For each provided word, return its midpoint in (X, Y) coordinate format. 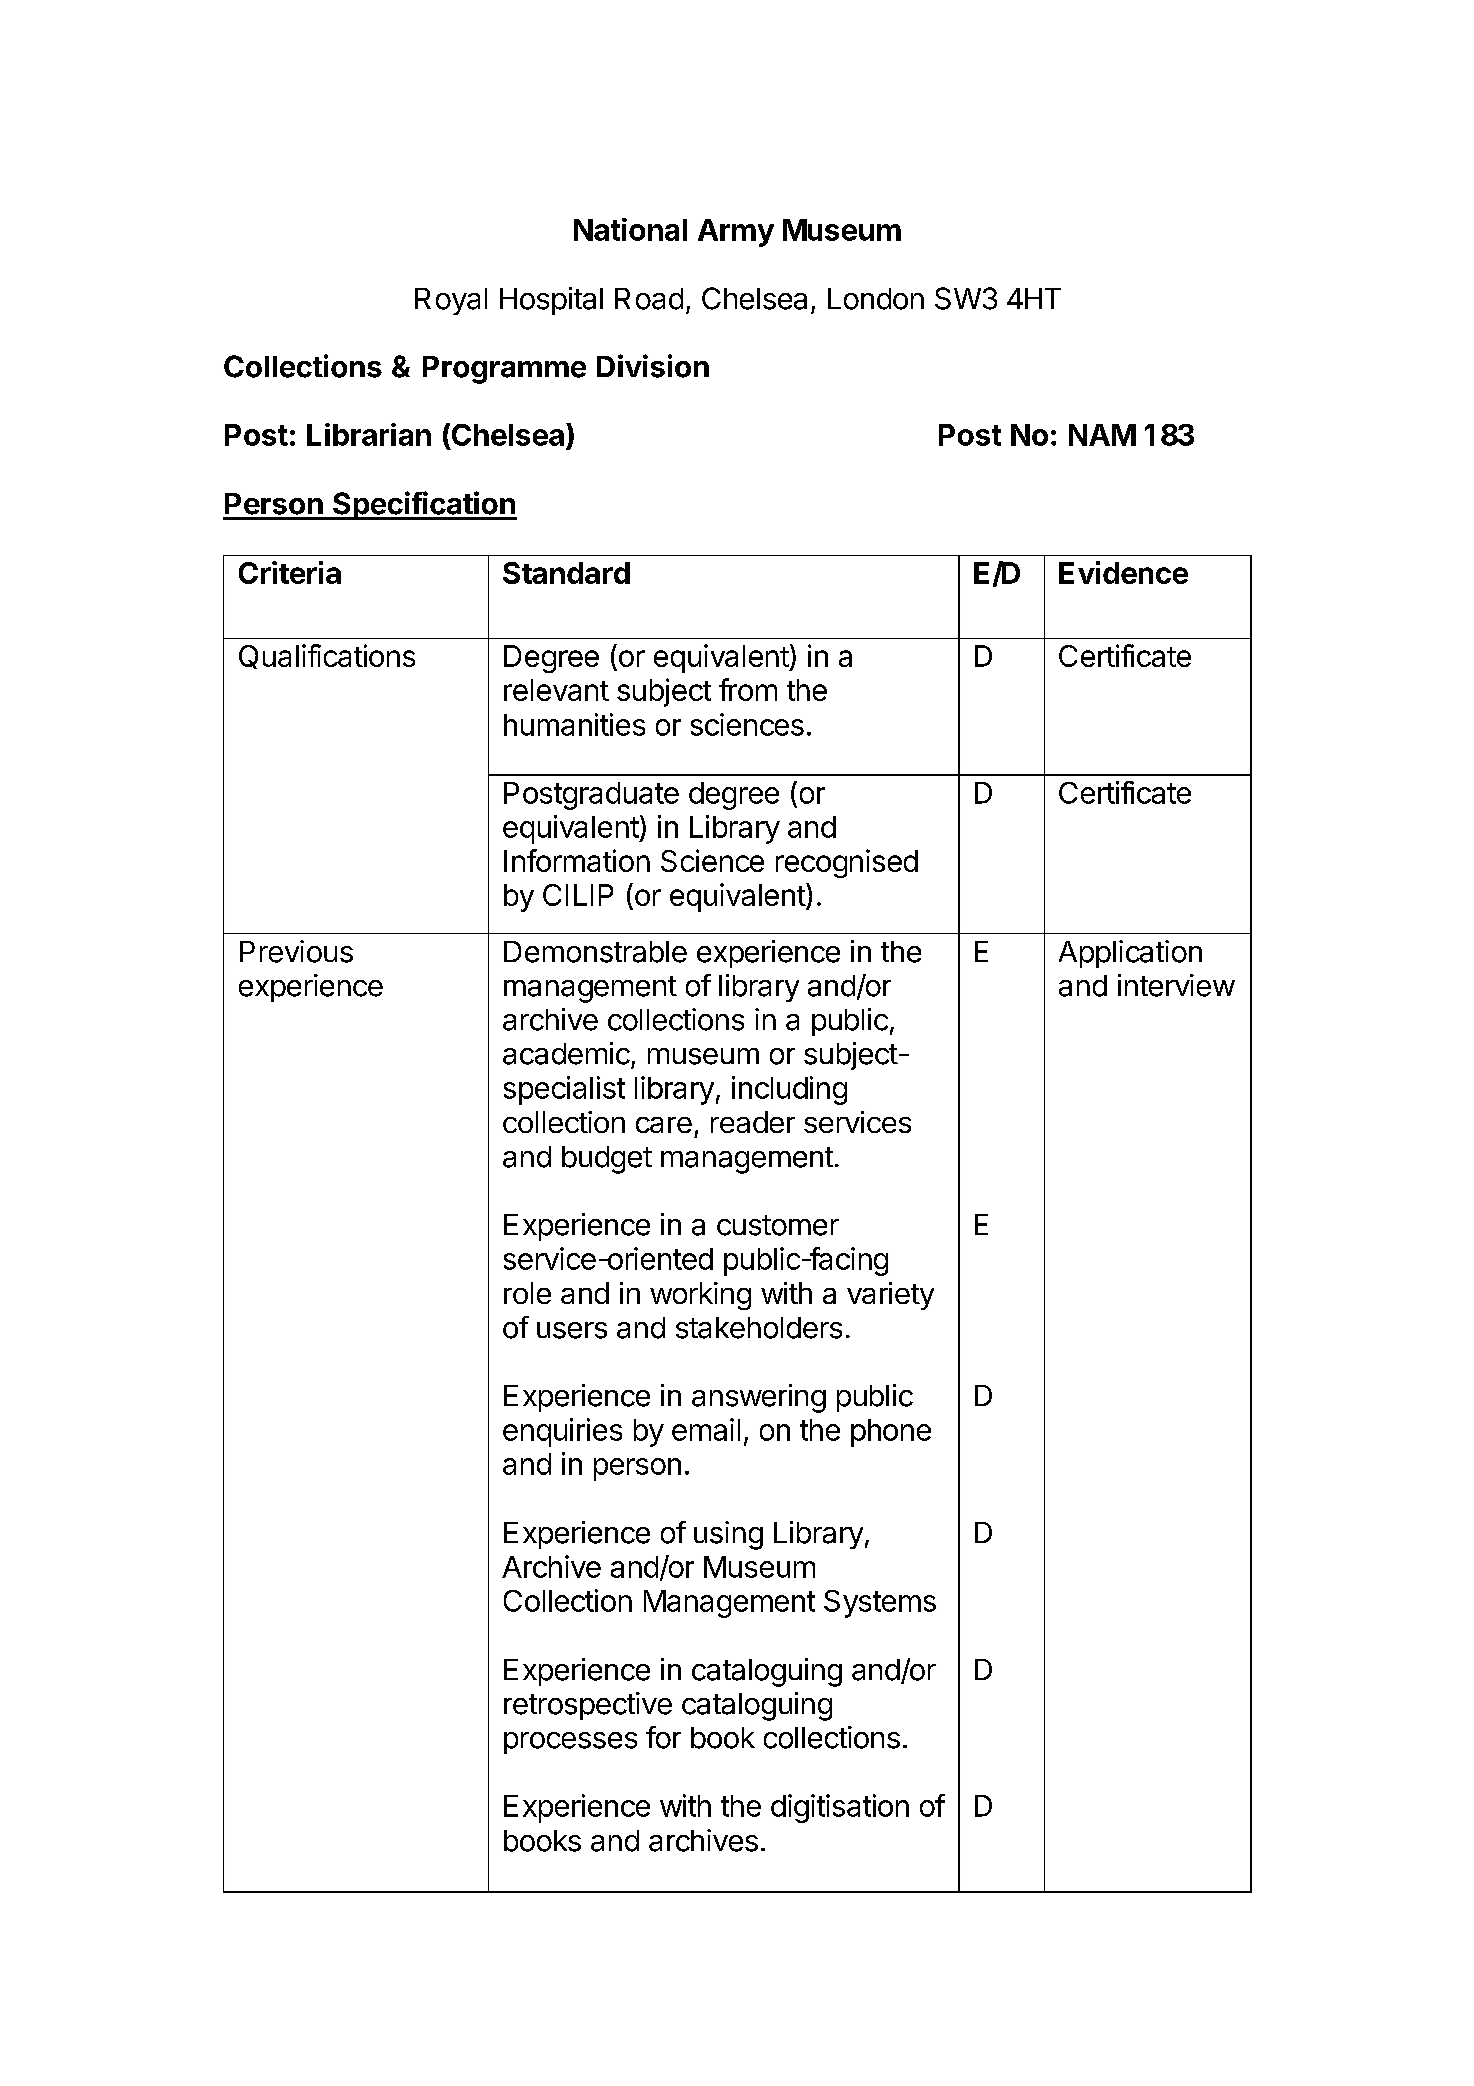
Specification (424, 505)
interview (1176, 985)
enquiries (562, 1432)
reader (753, 1122)
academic (566, 1053)
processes (570, 1743)
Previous (296, 951)
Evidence (1123, 572)
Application (1130, 954)
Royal (451, 301)
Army (736, 233)
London (876, 299)
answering (759, 1398)
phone (891, 1433)
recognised (847, 863)
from (748, 689)
